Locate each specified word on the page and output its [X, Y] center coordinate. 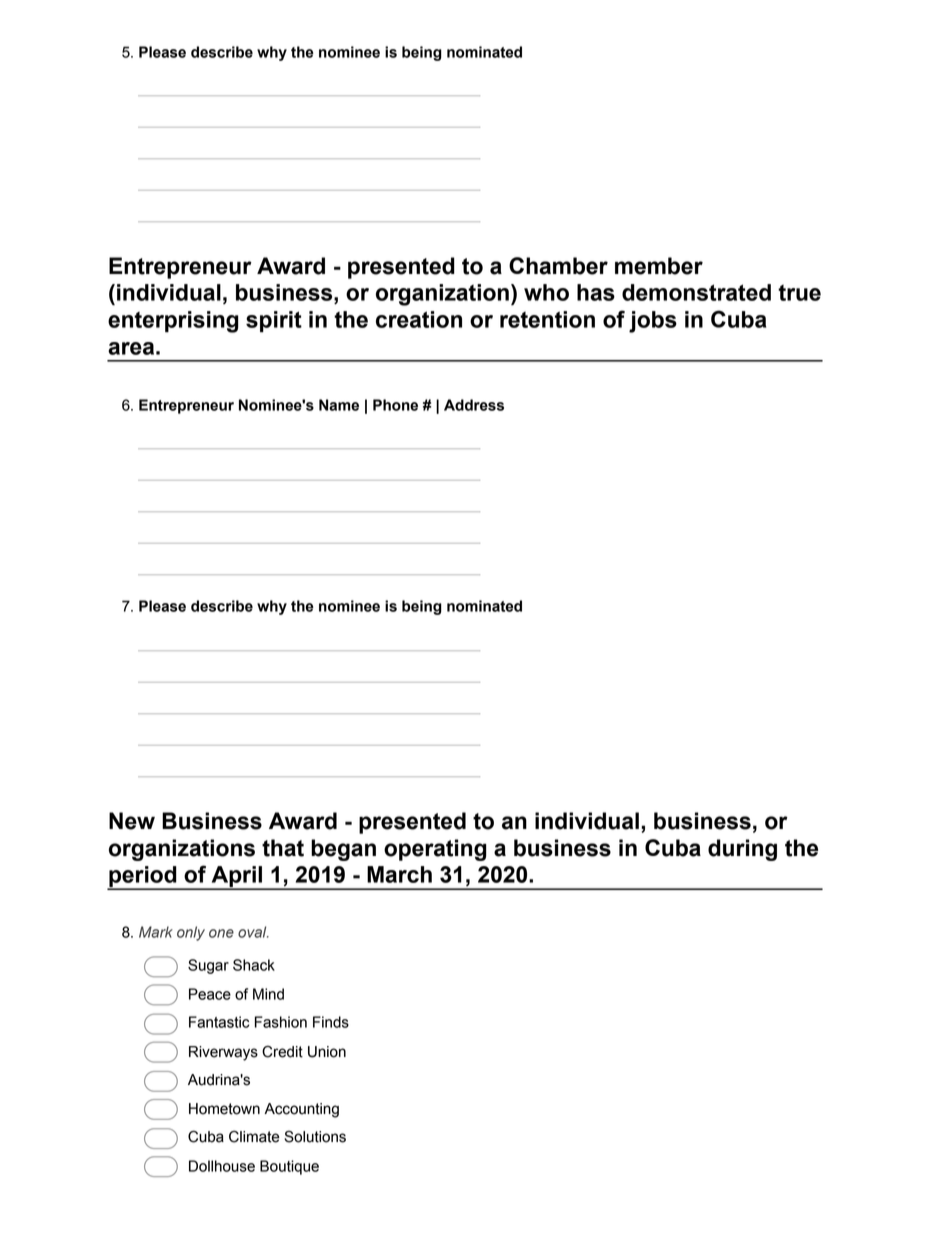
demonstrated [696, 292]
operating [435, 850]
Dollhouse [222, 1166]
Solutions [315, 1136]
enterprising [173, 322]
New [132, 821]
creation [419, 319]
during [742, 850]
